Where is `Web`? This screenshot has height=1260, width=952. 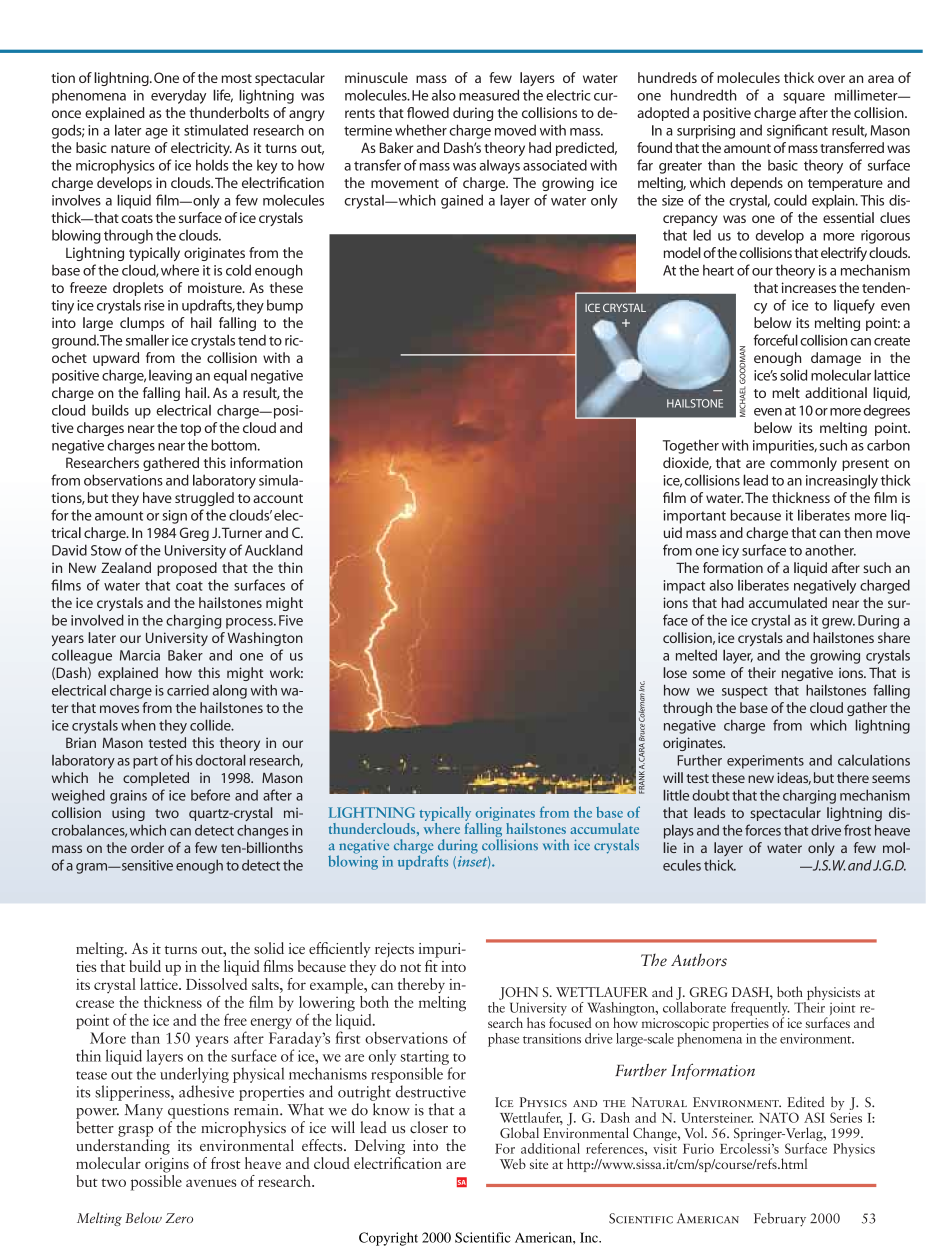
Web is located at coordinates (513, 1163).
